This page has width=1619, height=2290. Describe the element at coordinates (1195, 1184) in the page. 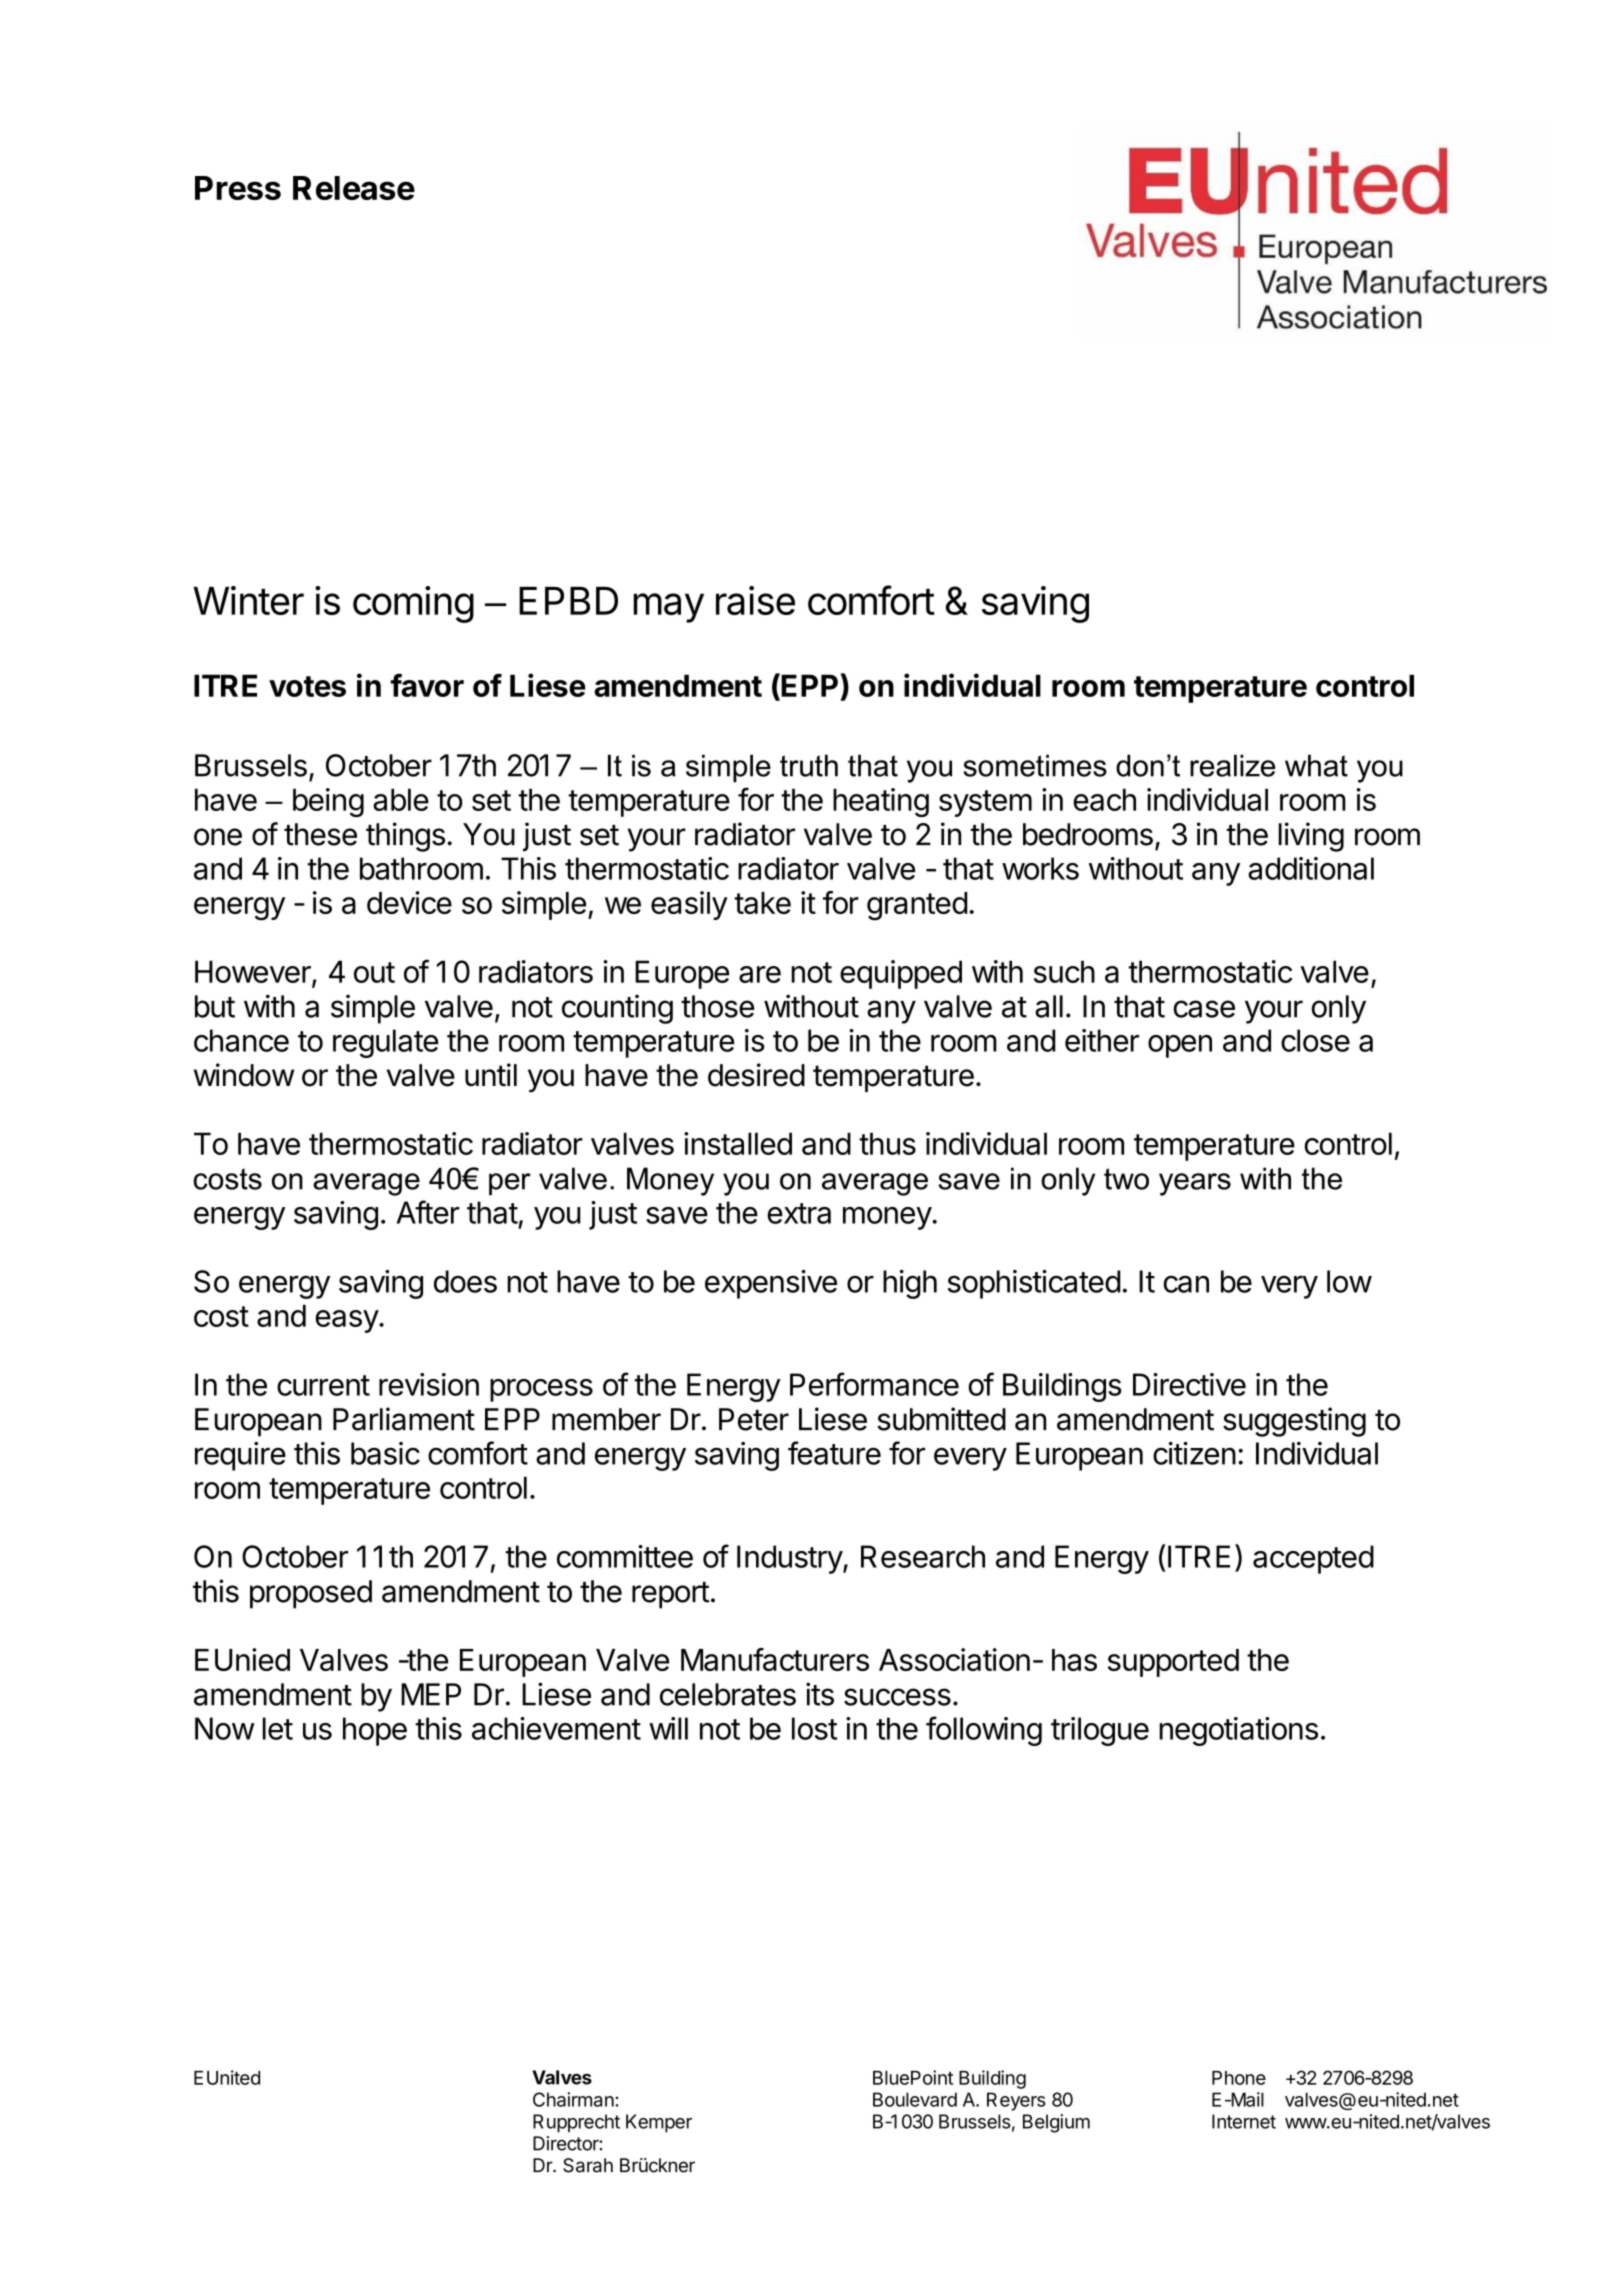

I see `years` at that location.
